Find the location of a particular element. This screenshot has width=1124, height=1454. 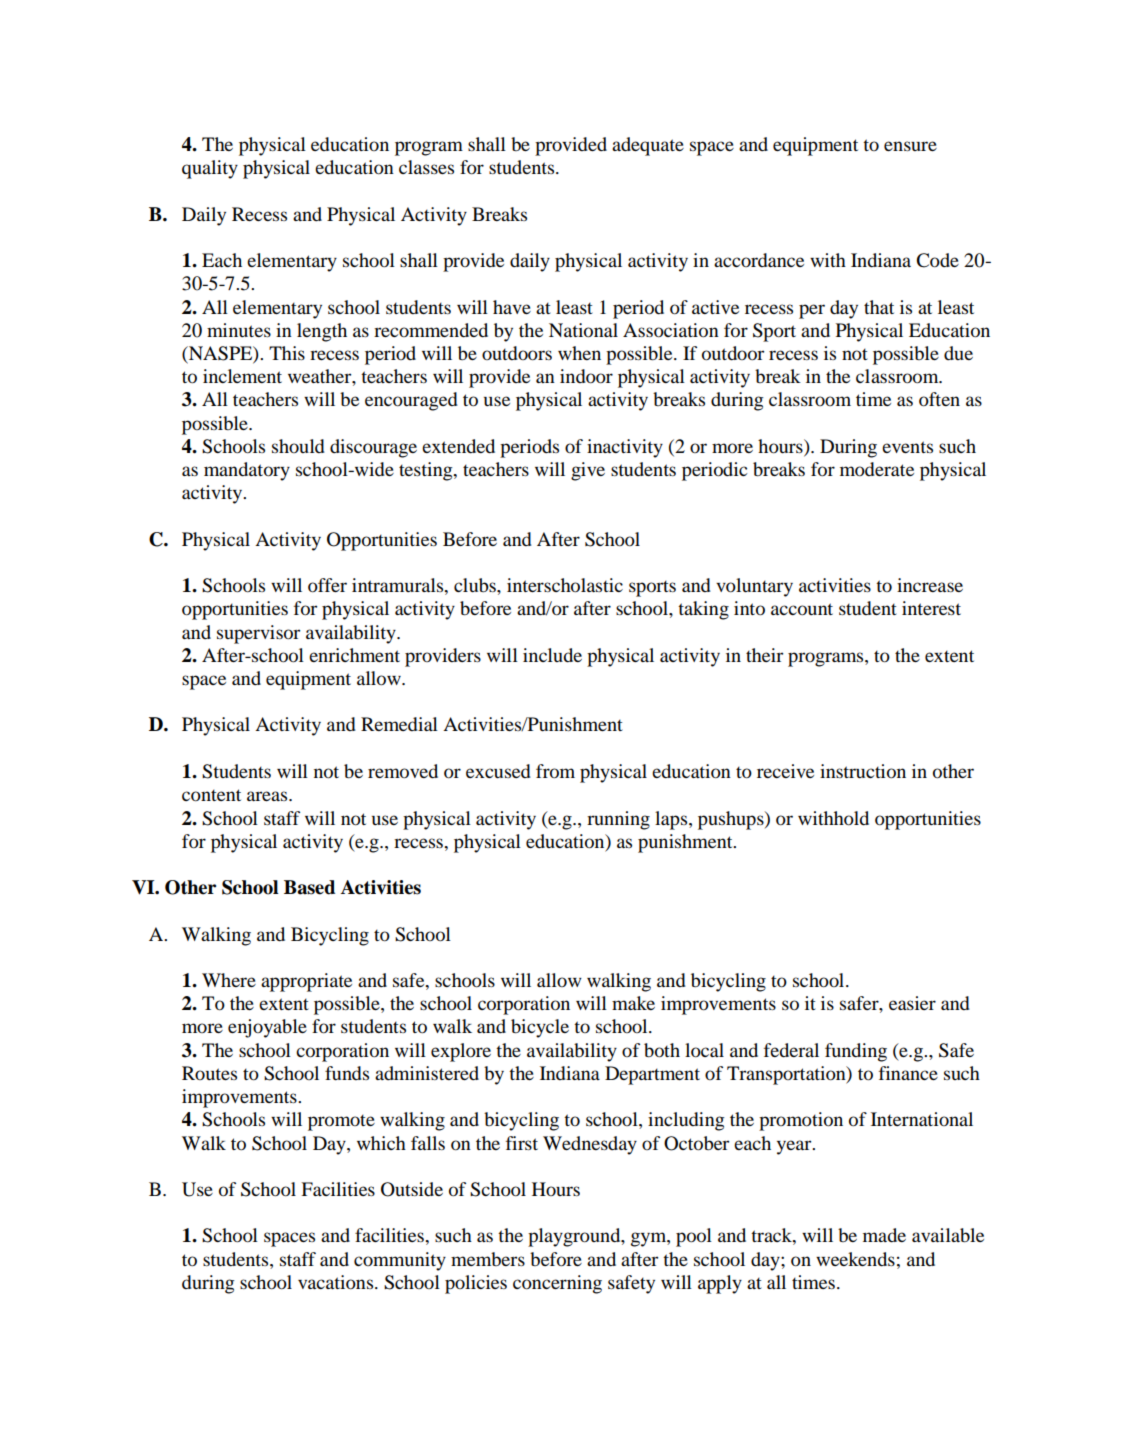

increase is located at coordinates (930, 585).
